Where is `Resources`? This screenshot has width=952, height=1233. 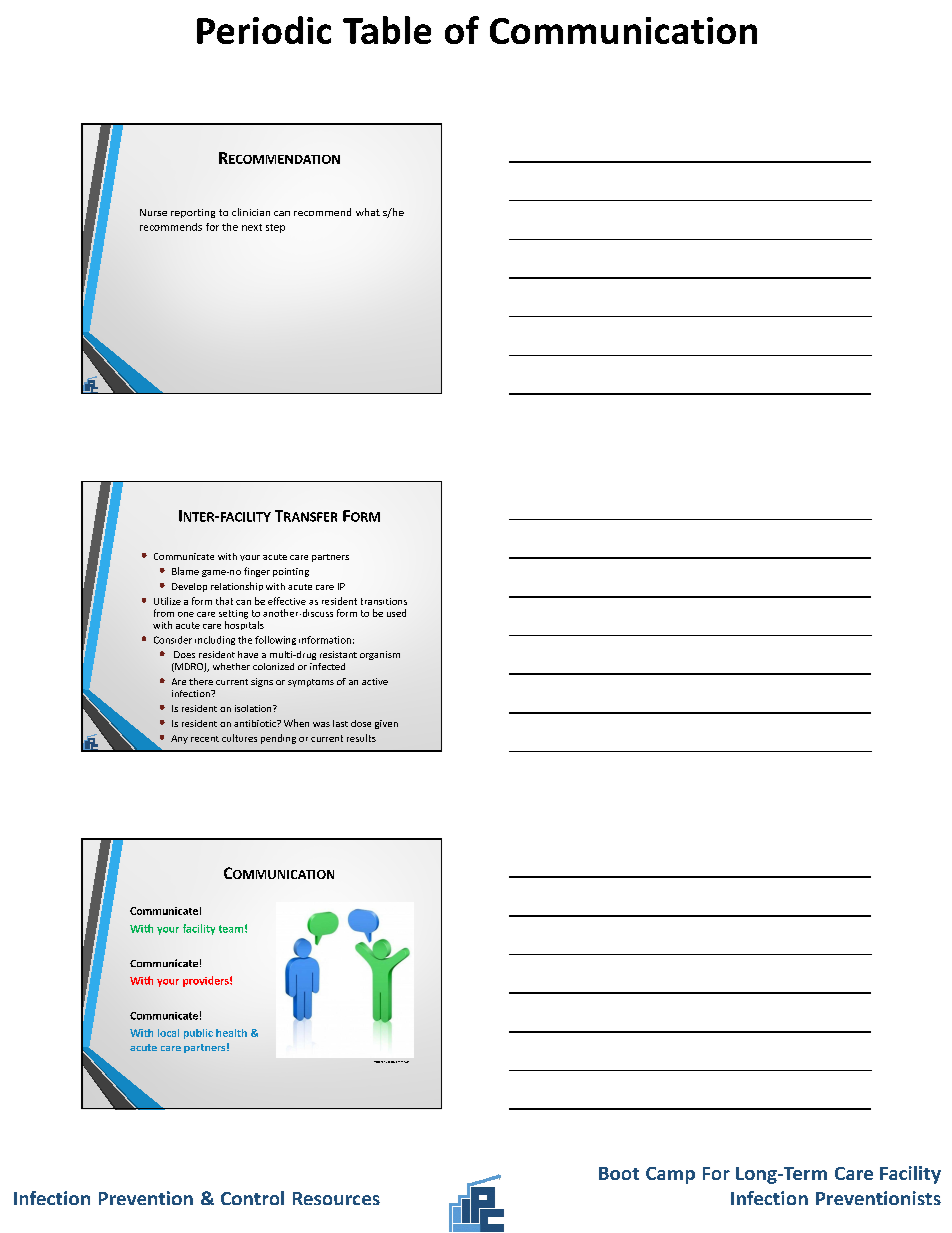 Resources is located at coordinates (336, 1198).
